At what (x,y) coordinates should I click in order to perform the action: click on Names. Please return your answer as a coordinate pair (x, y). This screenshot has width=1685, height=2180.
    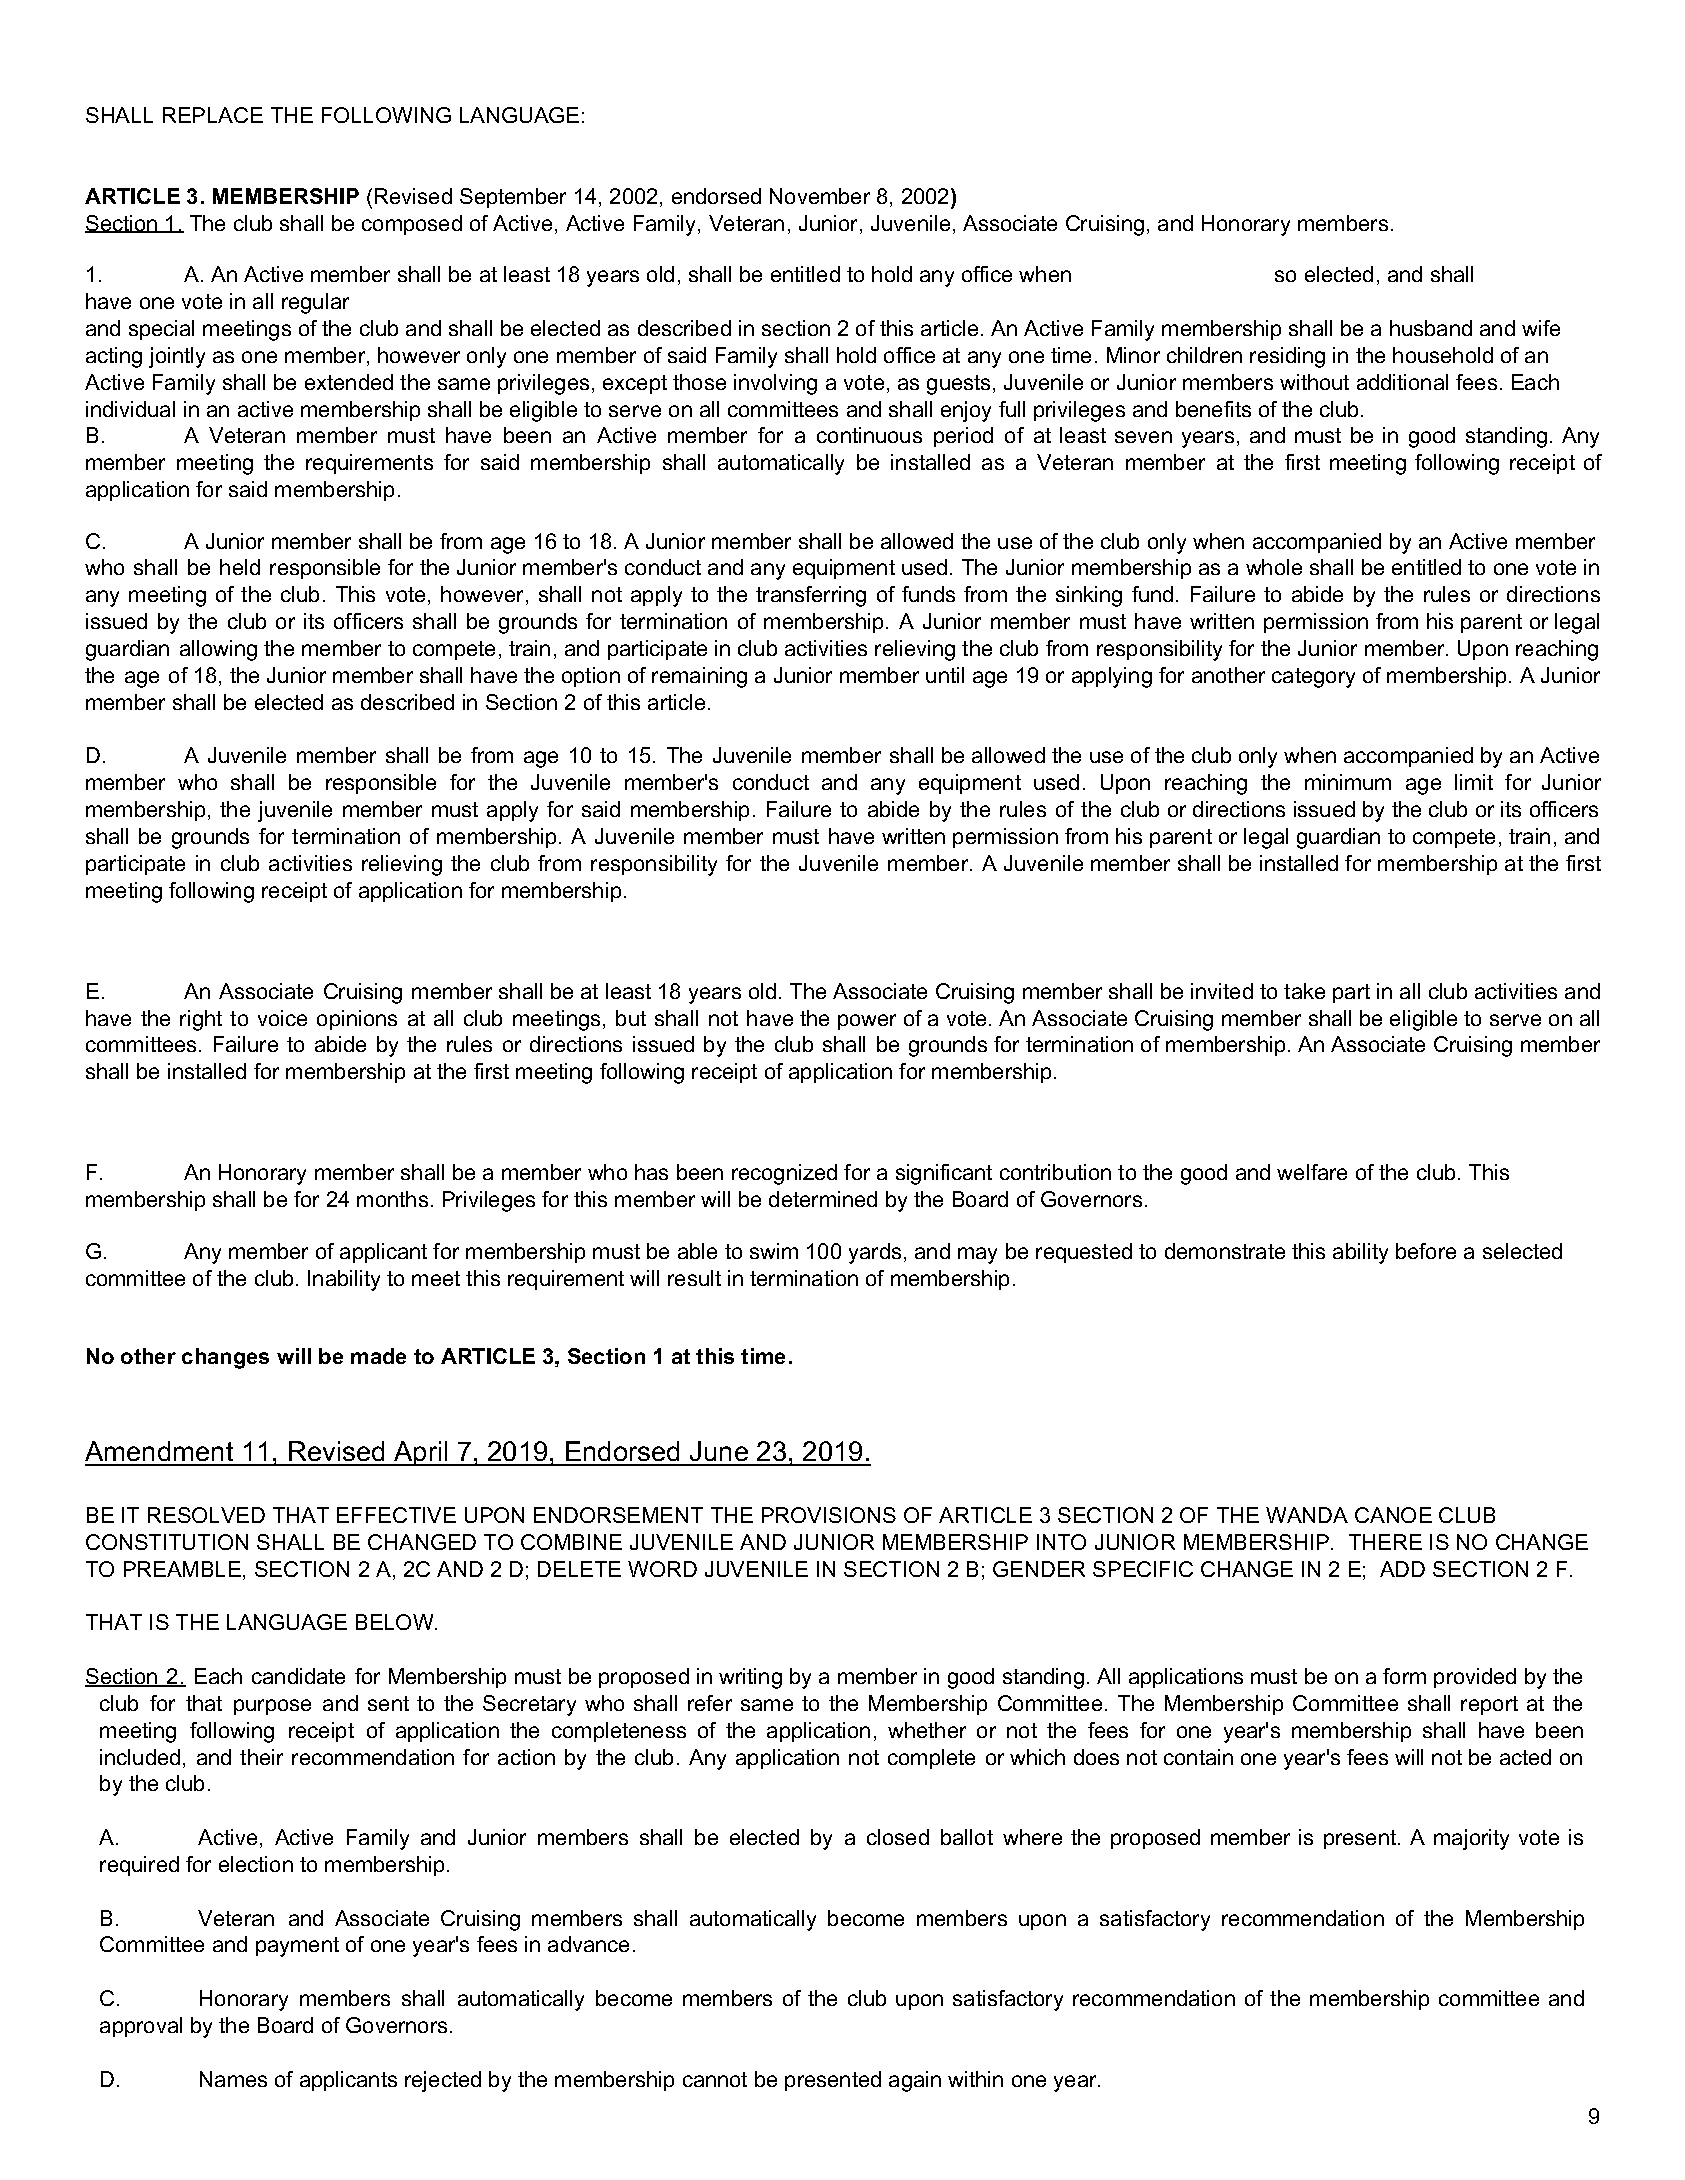
    Looking at the image, I should click on (233, 2079).
